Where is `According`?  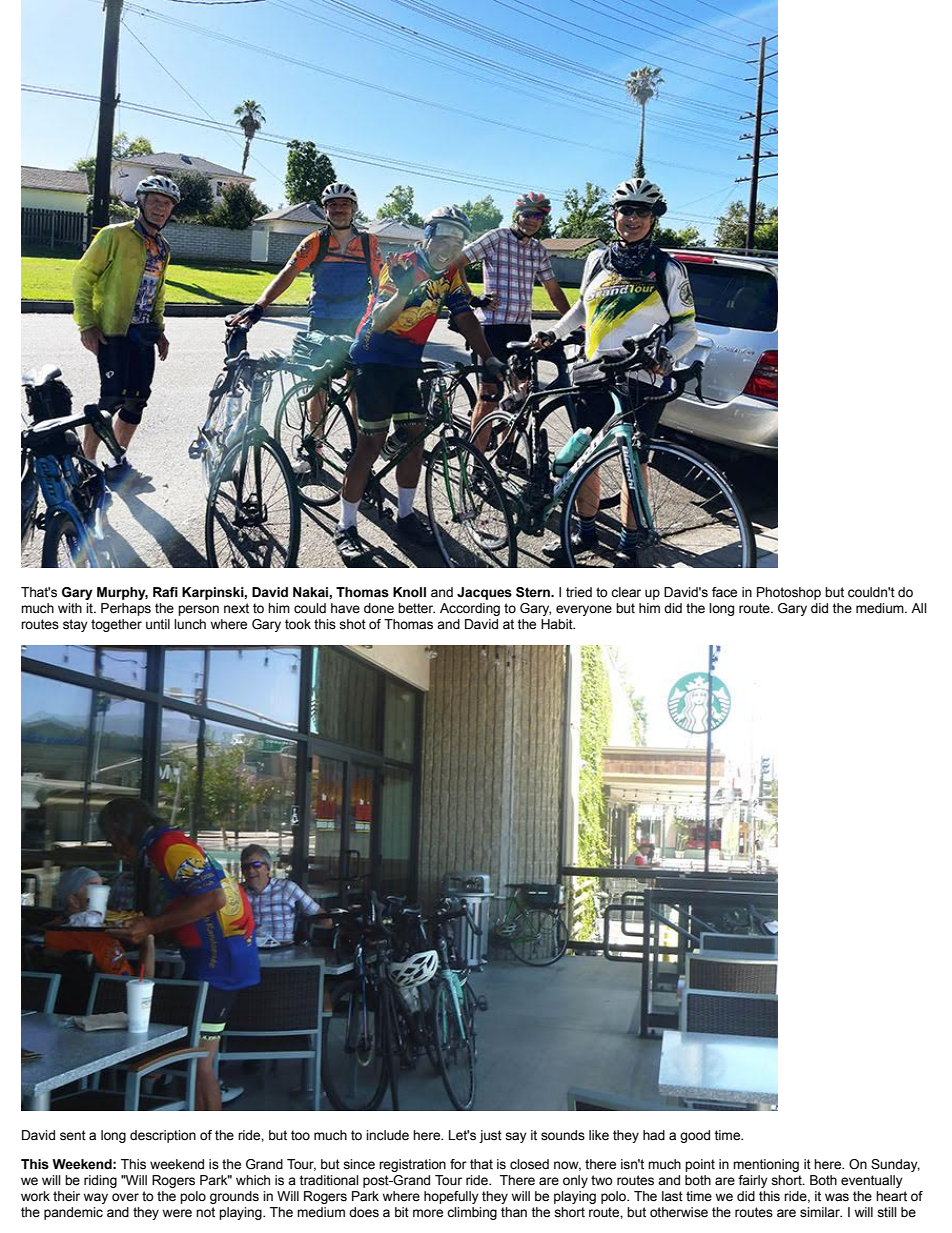
According is located at coordinates (470, 609).
